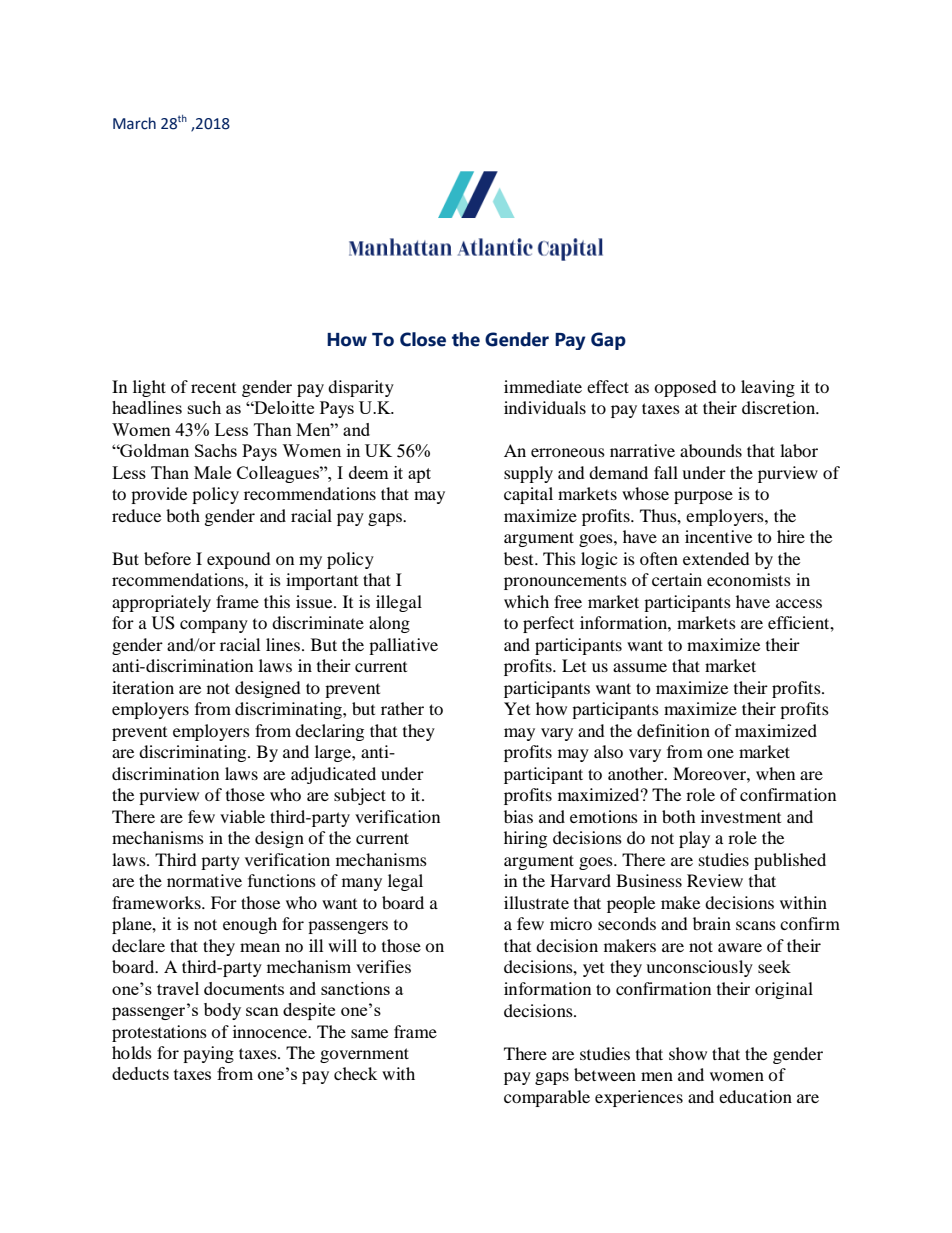 This screenshot has height=1233, width=952. I want to click on leaving, so click(768, 388).
